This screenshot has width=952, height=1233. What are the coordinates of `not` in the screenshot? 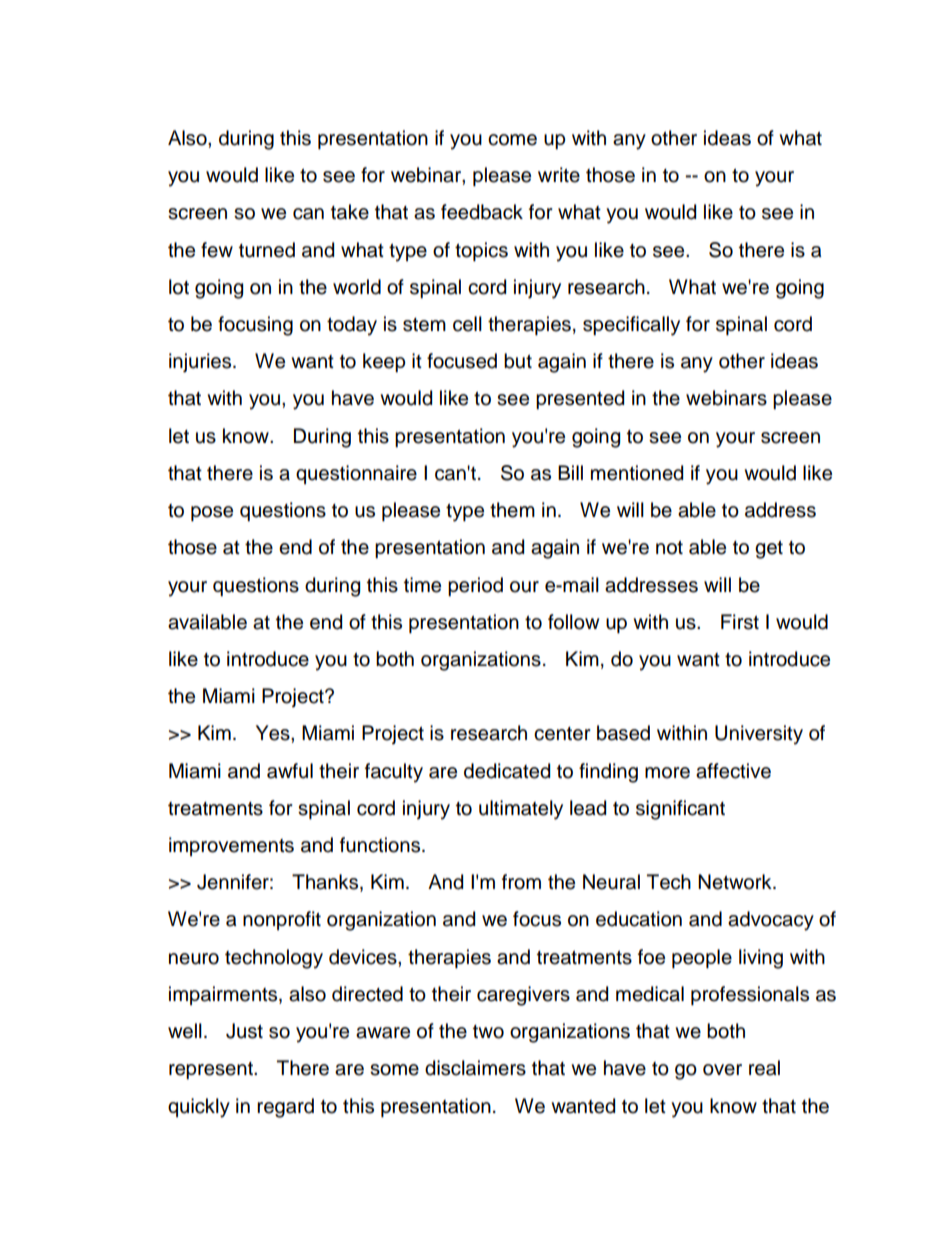 It's located at (669, 547).
